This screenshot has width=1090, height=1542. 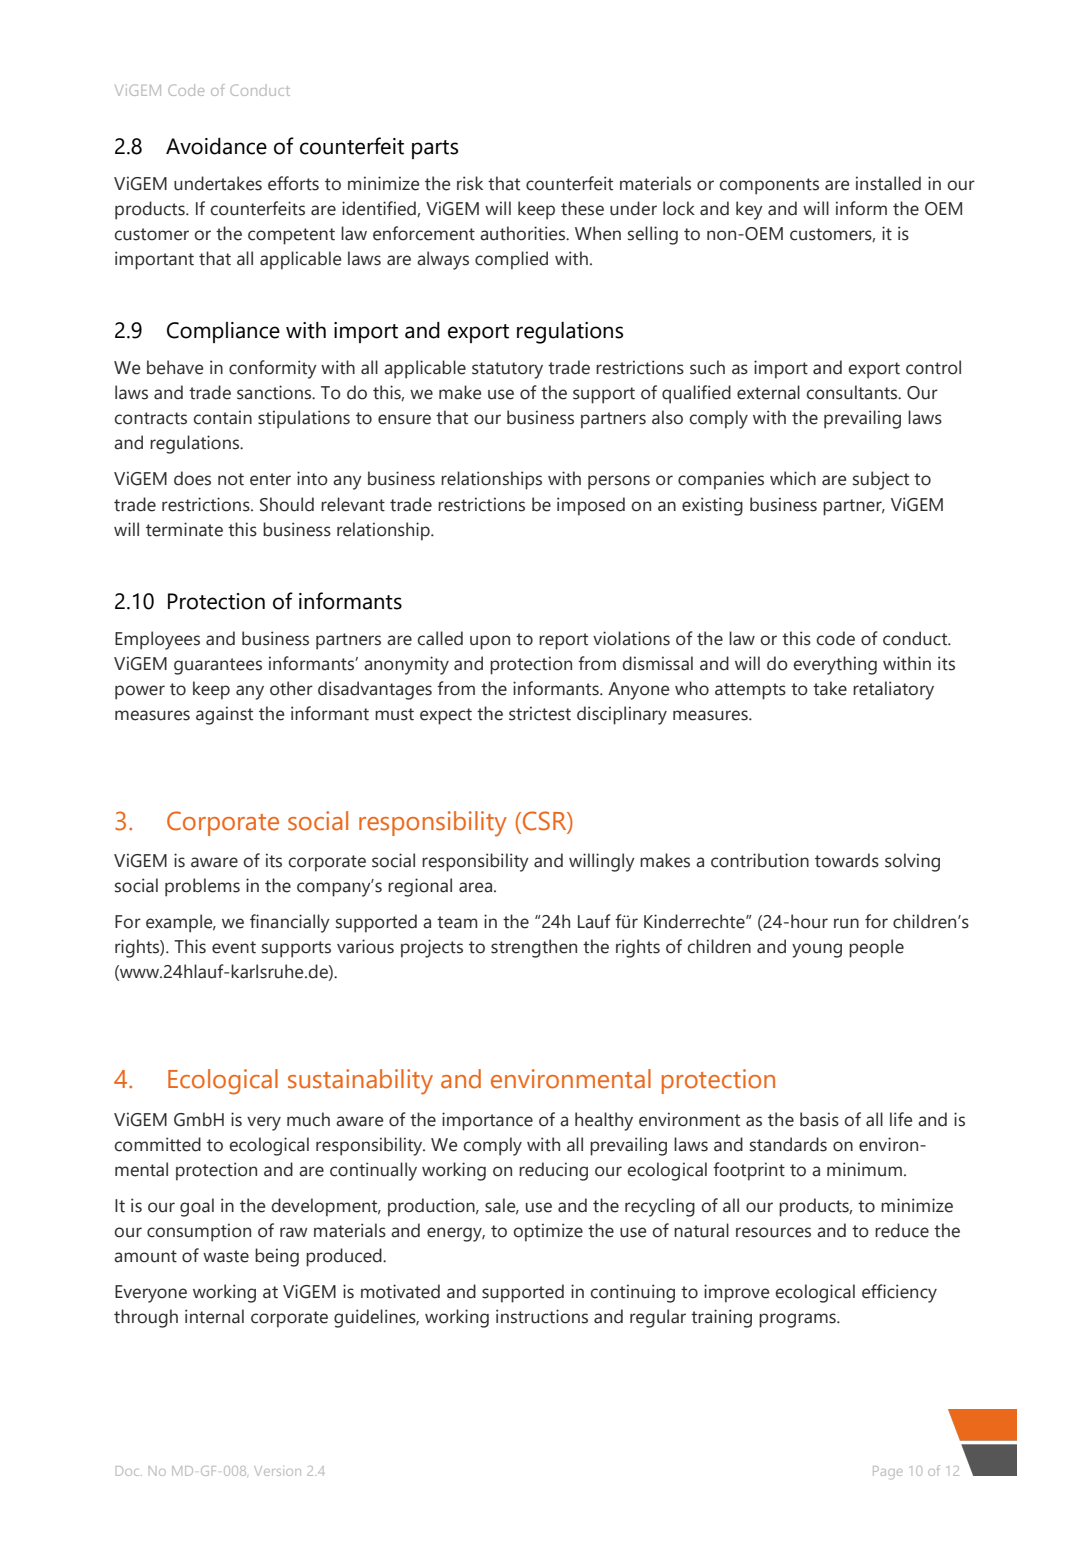 What do you see at coordinates (542, 1316) in the screenshot?
I see `instructions` at bounding box center [542, 1316].
